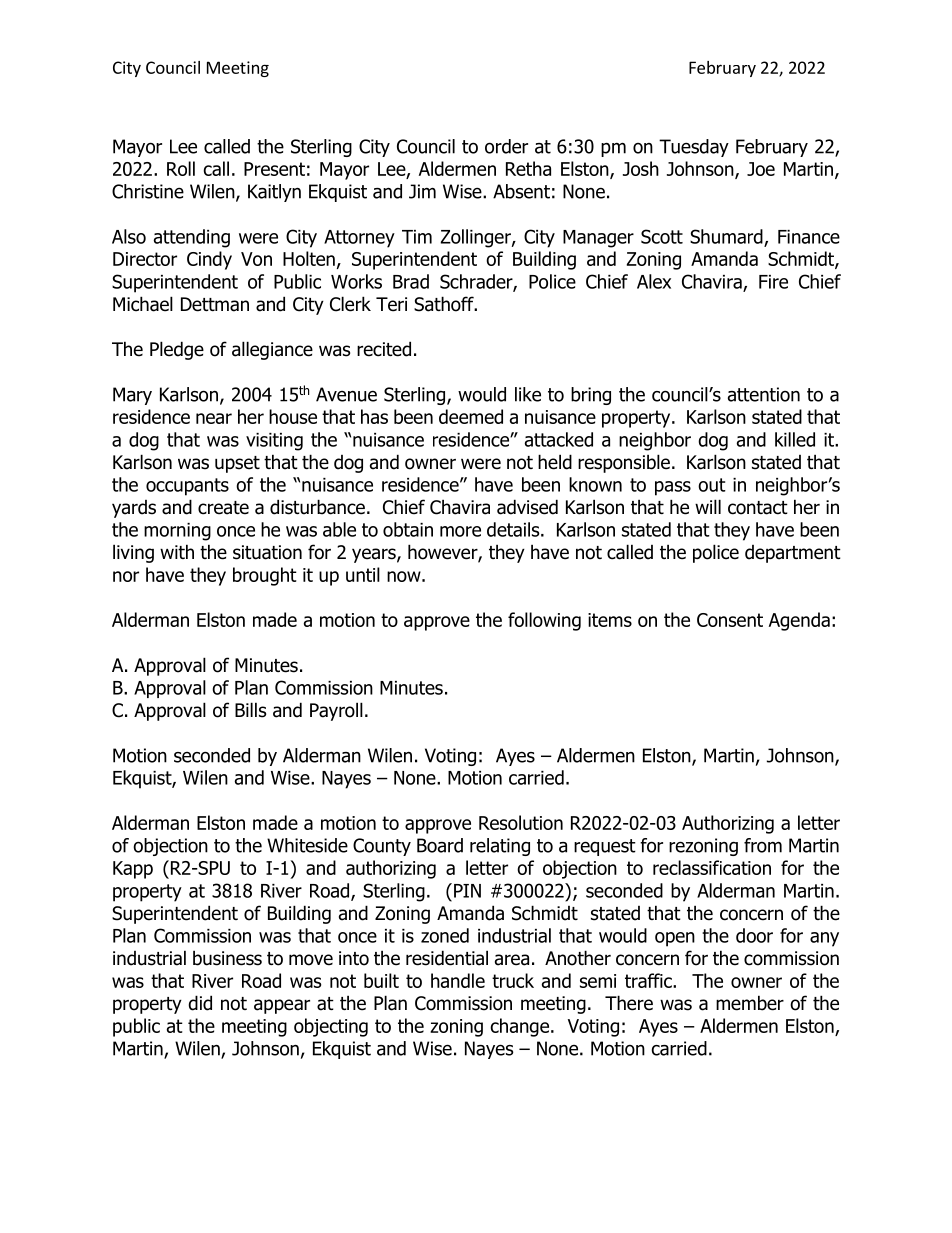 This page has width=952, height=1233. What do you see at coordinates (521, 822) in the page?
I see `Resolution` at bounding box center [521, 822].
